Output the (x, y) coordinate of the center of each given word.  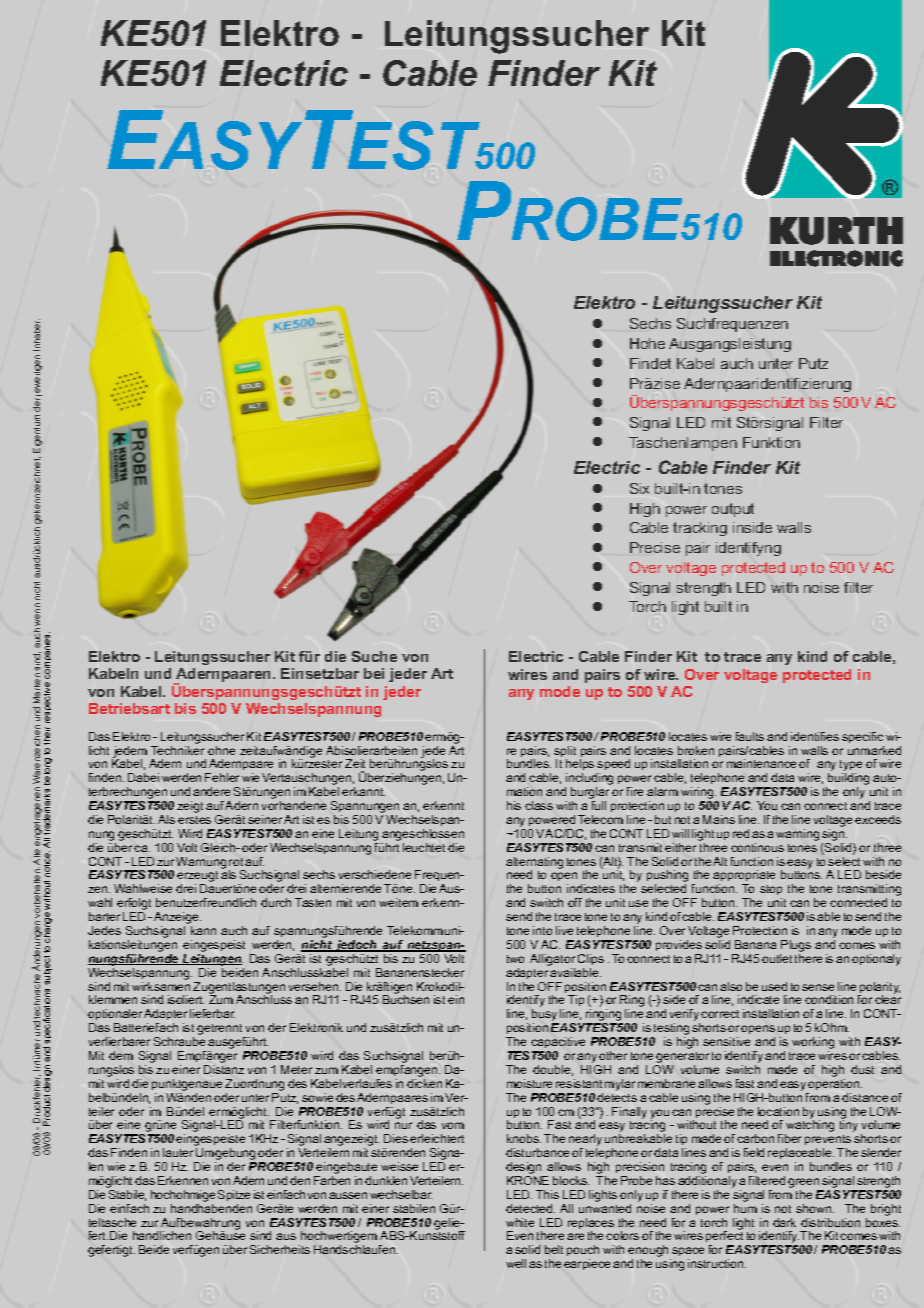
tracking (700, 529)
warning (797, 835)
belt (554, 1249)
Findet (650, 363)
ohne (221, 750)
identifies (815, 736)
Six (639, 488)
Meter (296, 1069)
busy (545, 1016)
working (813, 1044)
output (733, 510)
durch (276, 902)
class (539, 805)
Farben (332, 1180)
